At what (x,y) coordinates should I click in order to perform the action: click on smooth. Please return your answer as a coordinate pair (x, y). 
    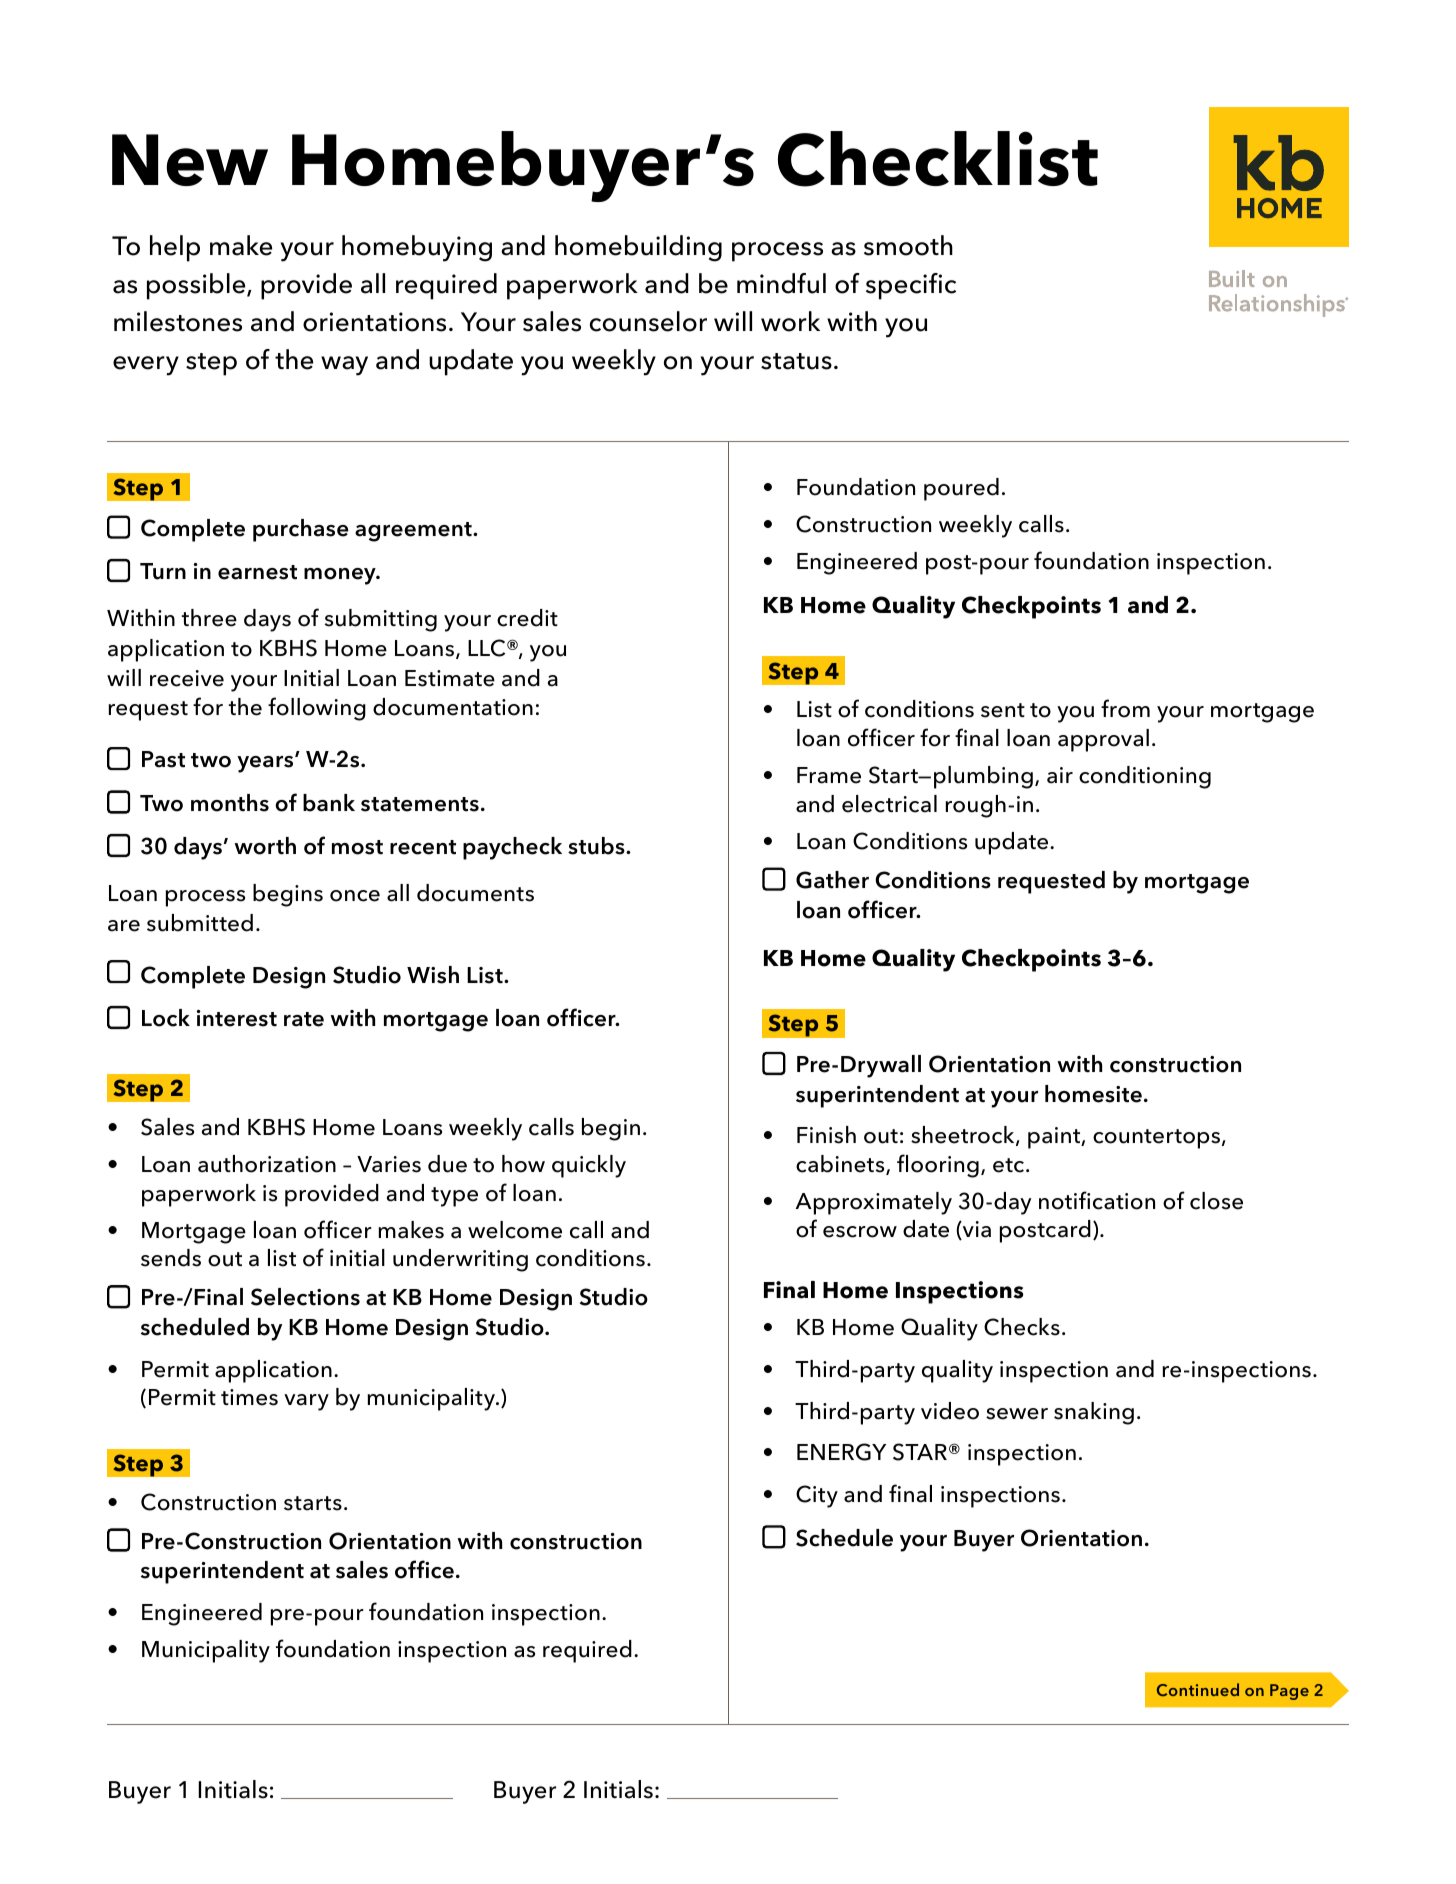
    Looking at the image, I should click on (908, 245).
